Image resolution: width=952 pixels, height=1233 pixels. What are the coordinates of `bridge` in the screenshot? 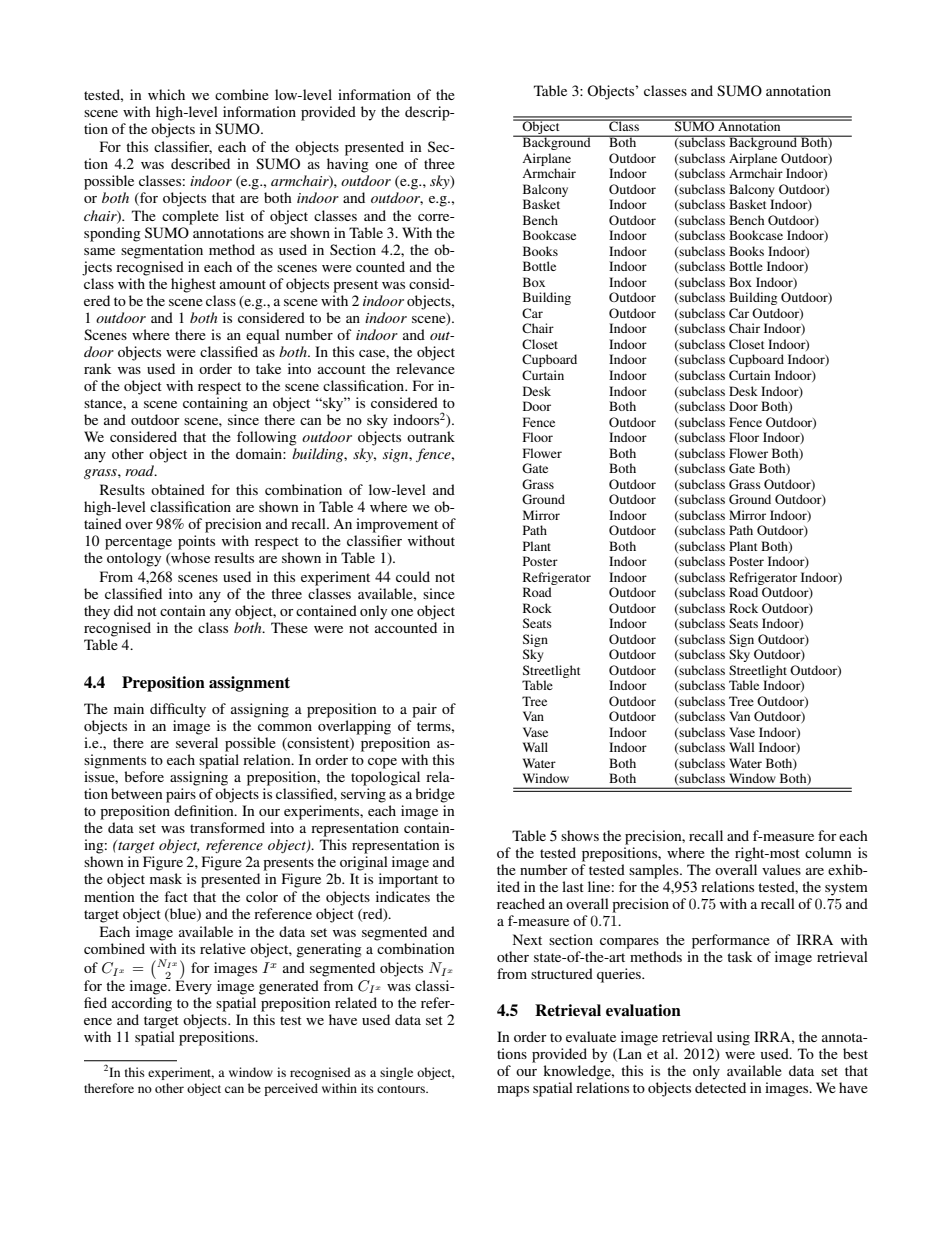 It's located at (435, 795).
